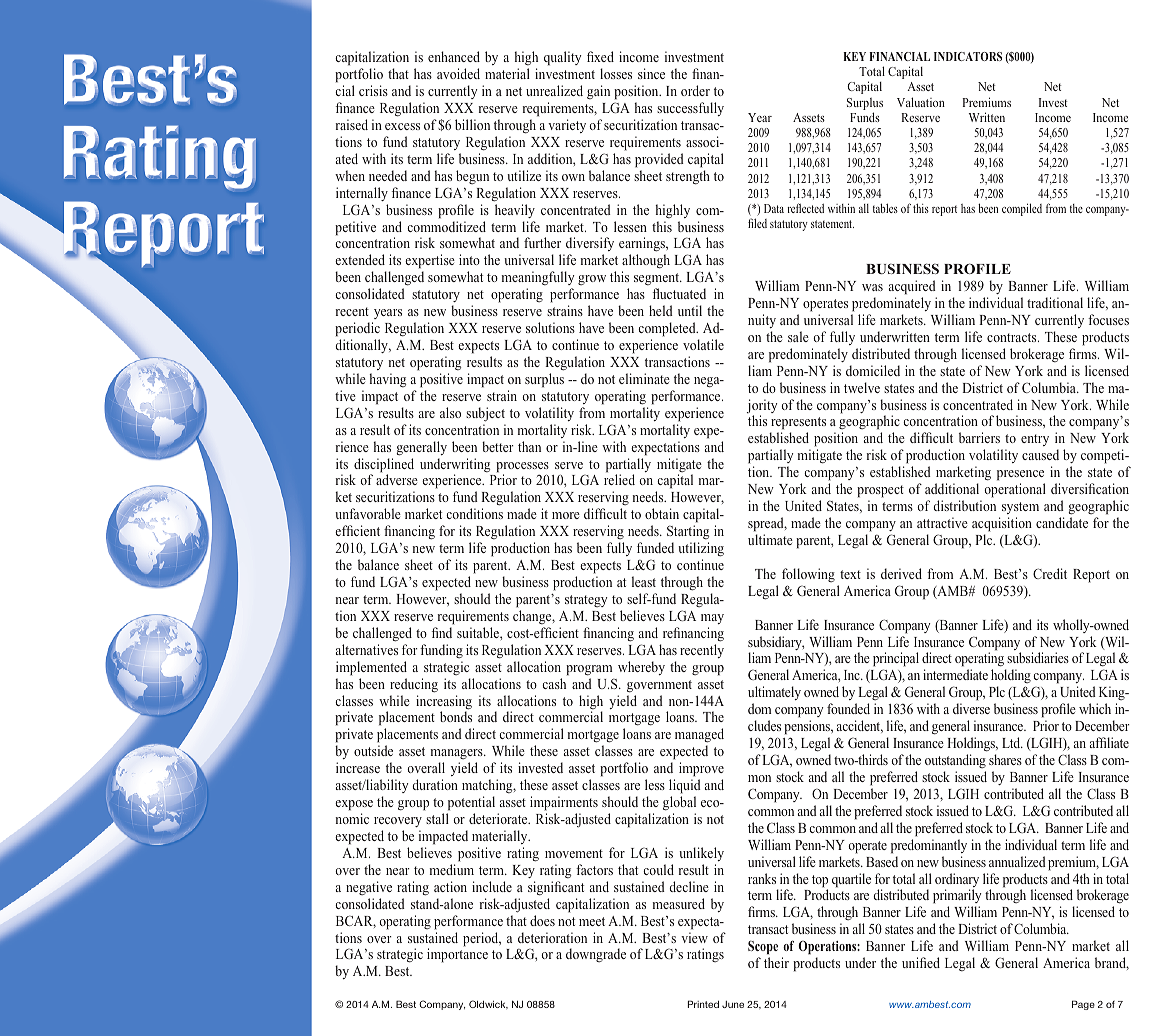 The width and height of the page is (1159, 1036). Describe the element at coordinates (733, 1004) in the page. I see `June` at that location.
